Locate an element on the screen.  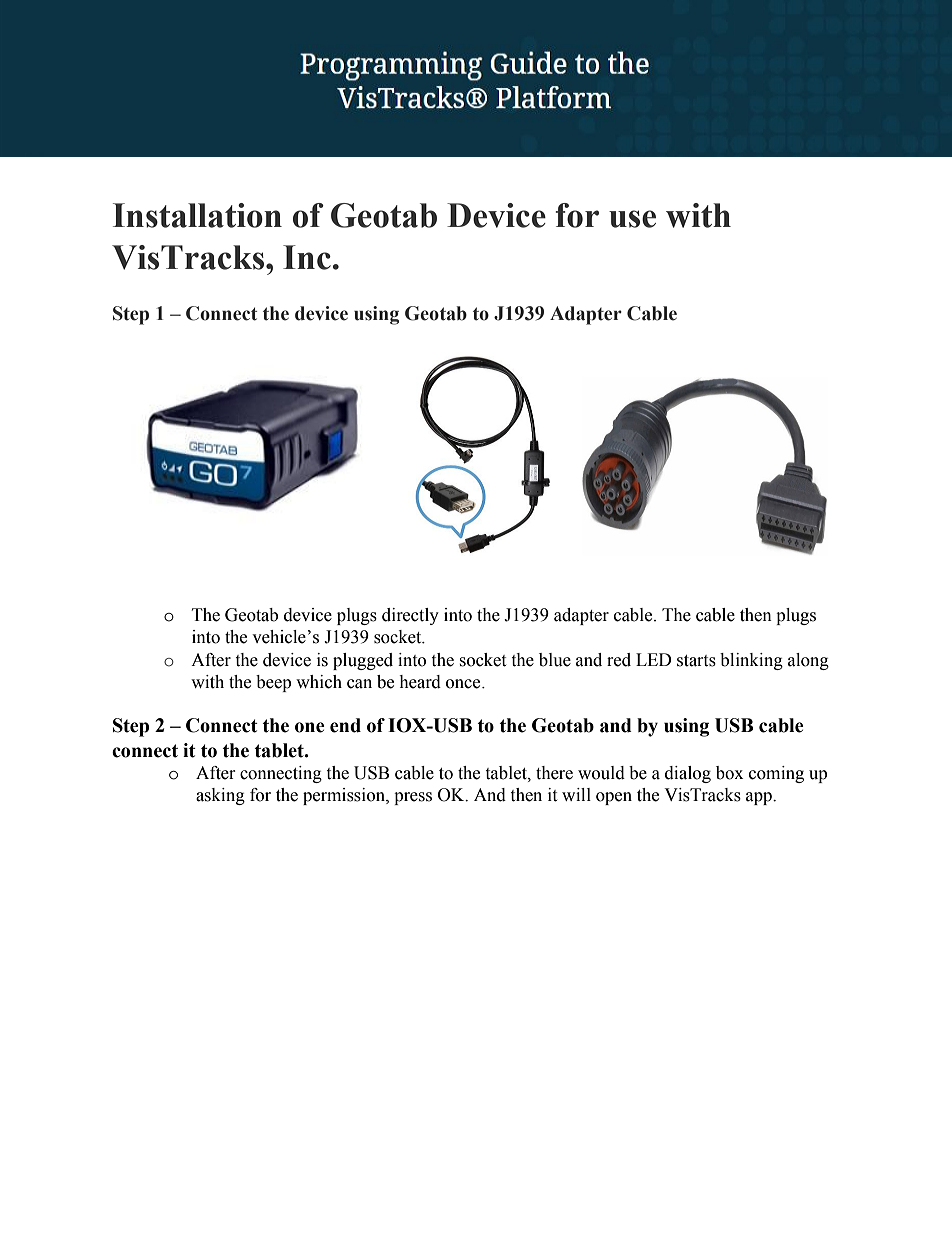
Inc is located at coordinates (307, 257).
